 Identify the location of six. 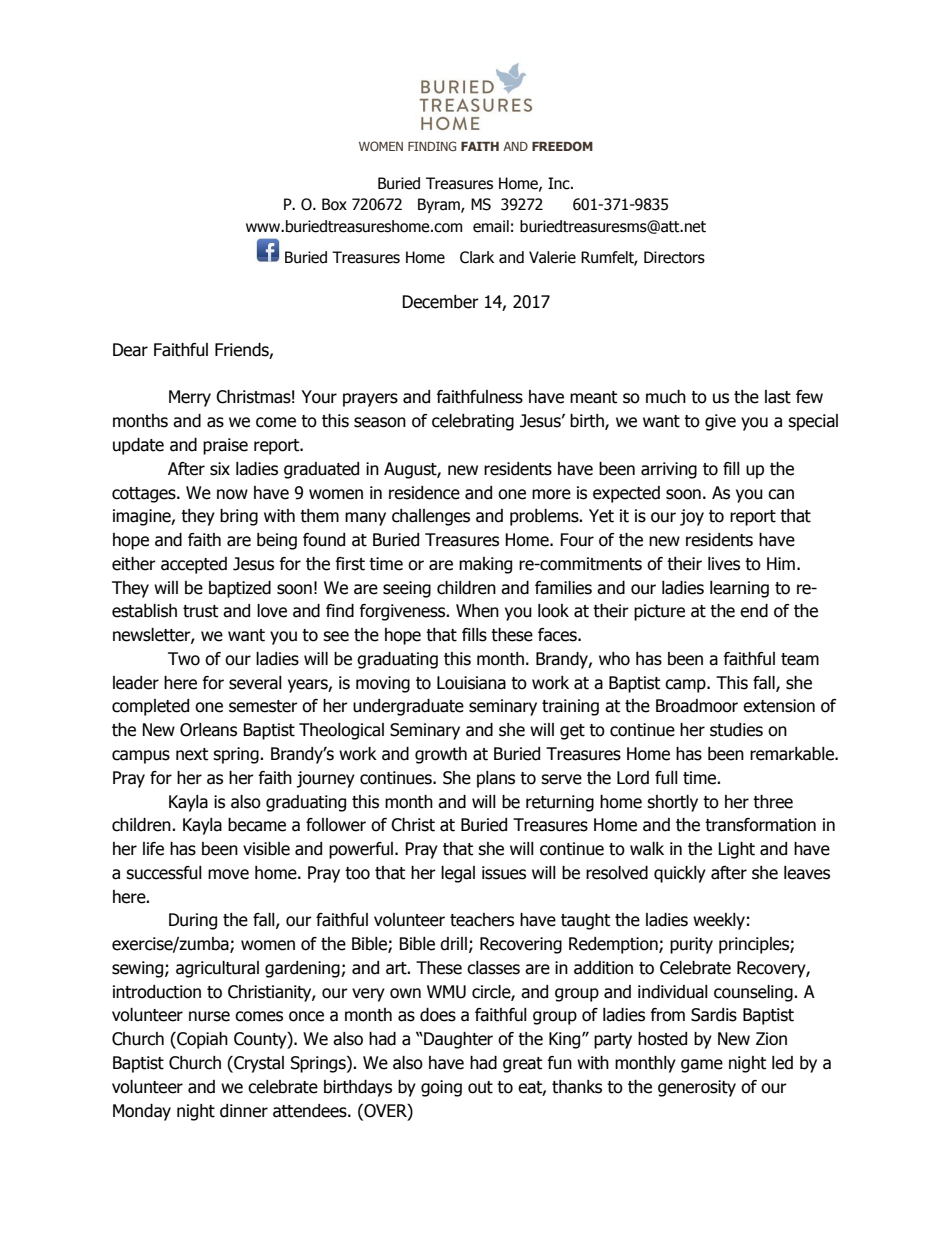
(220, 469).
